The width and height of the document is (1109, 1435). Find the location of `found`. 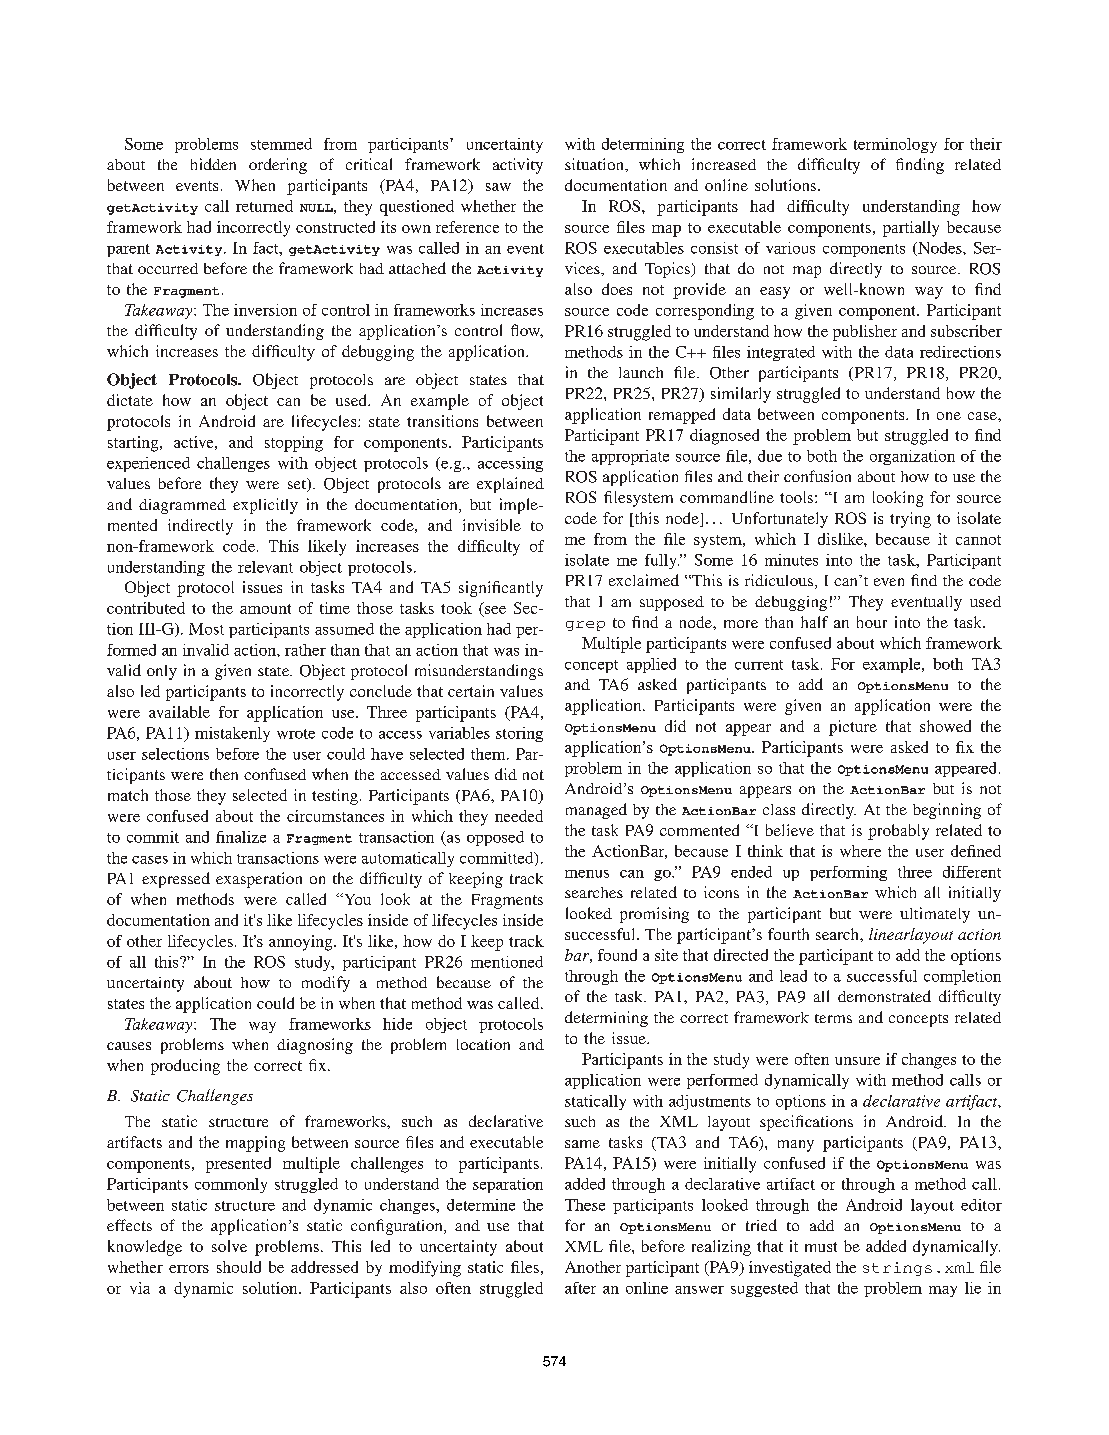

found is located at coordinates (617, 955).
